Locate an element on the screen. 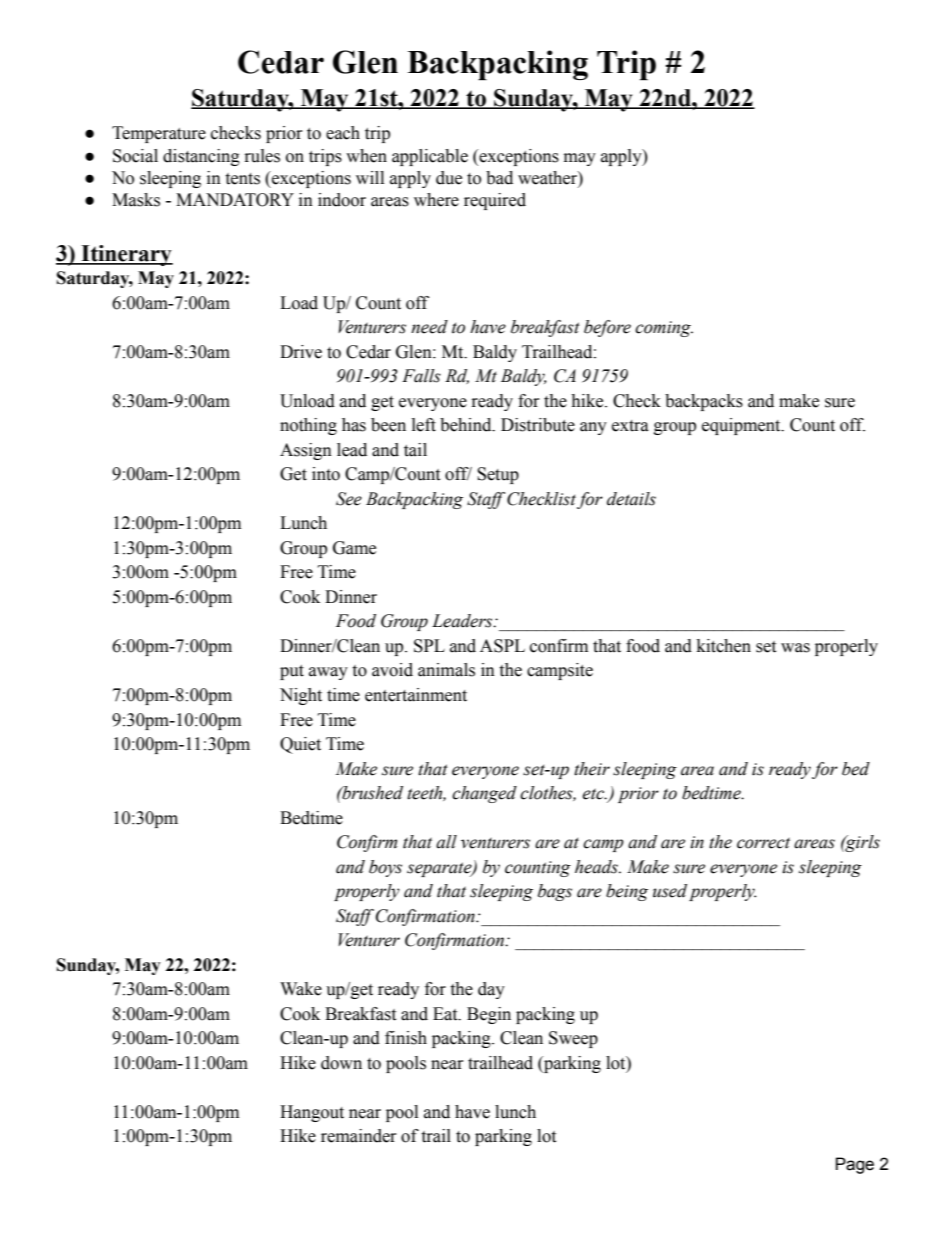  put is located at coordinates (292, 672).
